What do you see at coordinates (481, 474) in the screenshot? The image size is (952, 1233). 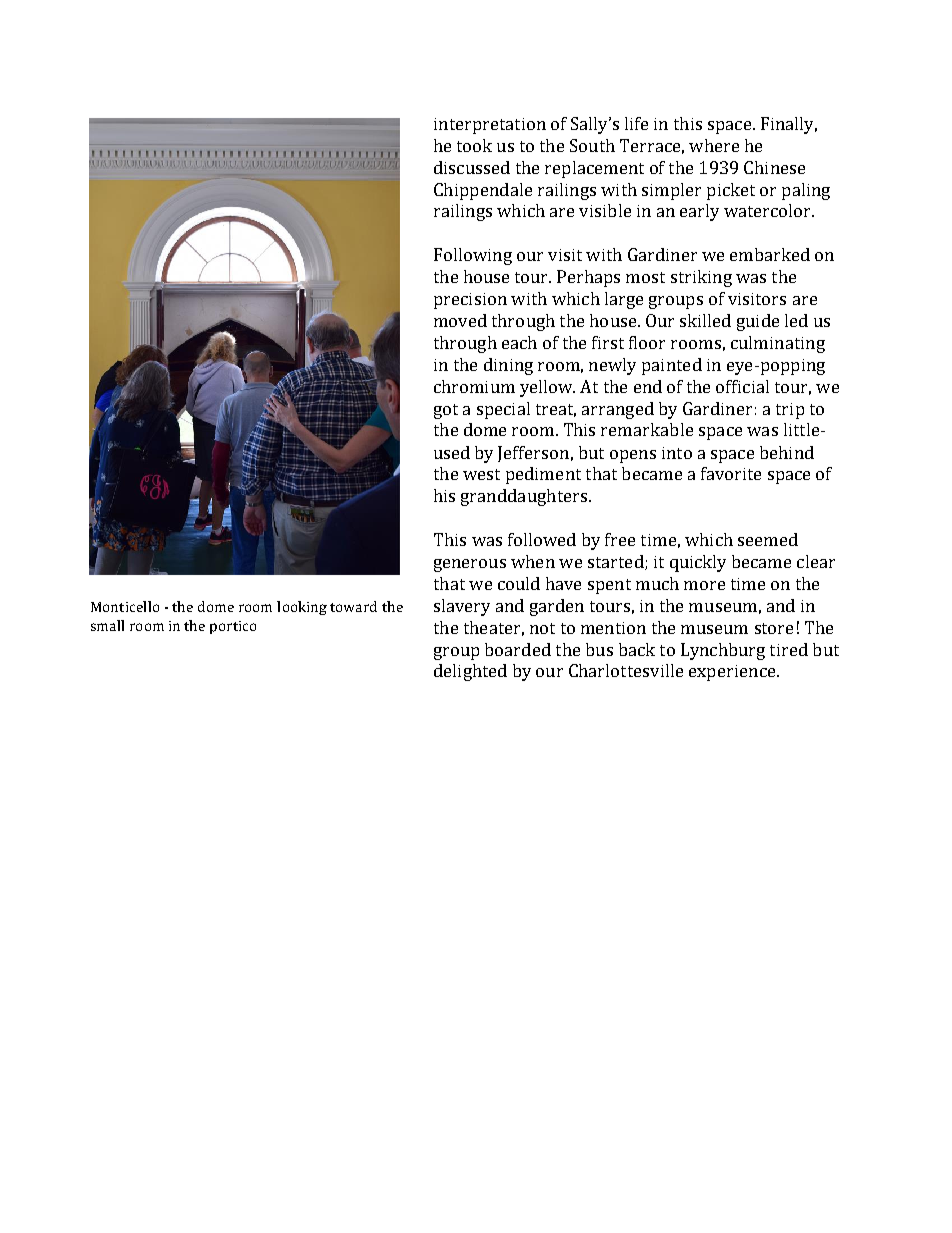 I see `west` at bounding box center [481, 474].
